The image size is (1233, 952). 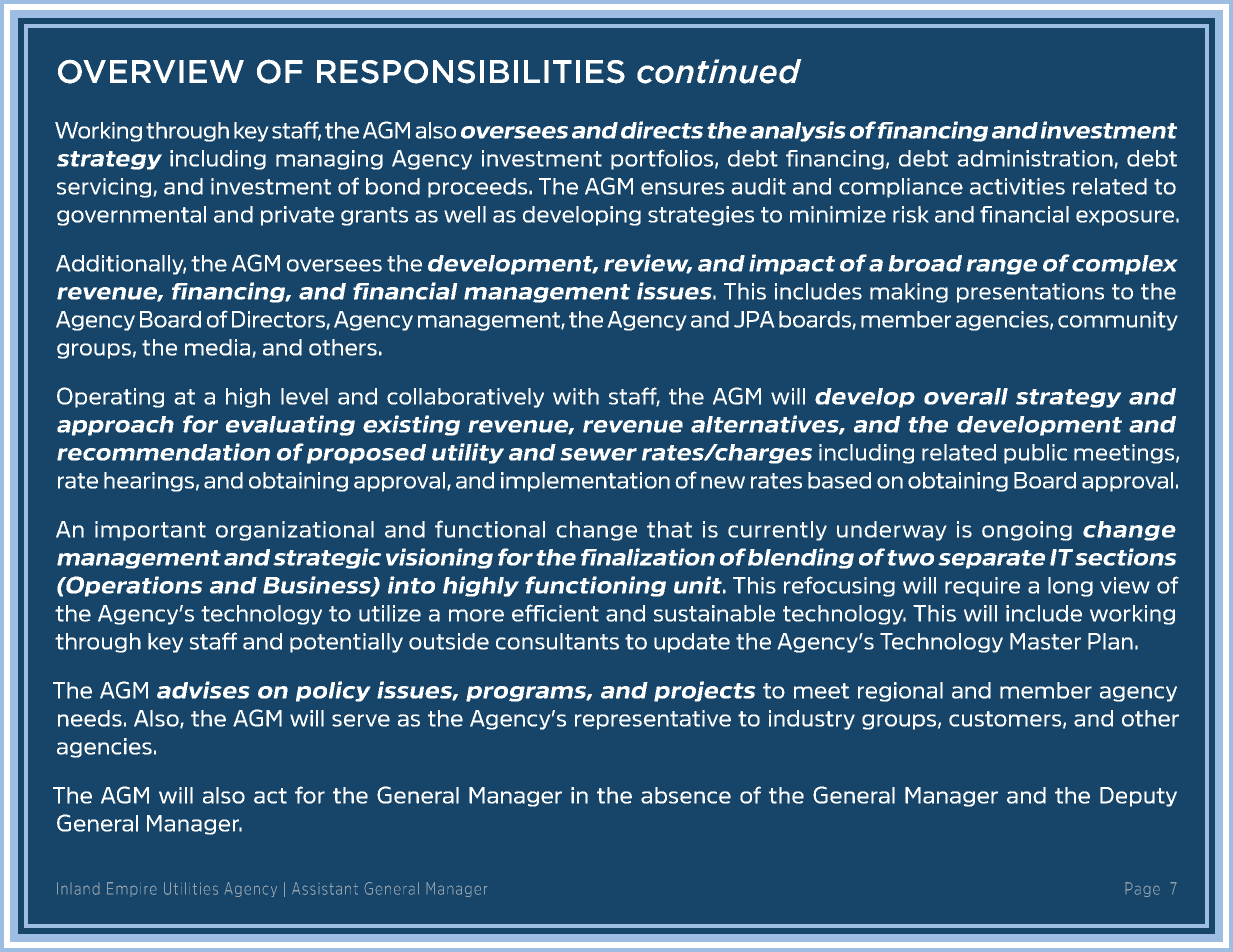 I want to click on overall, so click(x=966, y=396).
